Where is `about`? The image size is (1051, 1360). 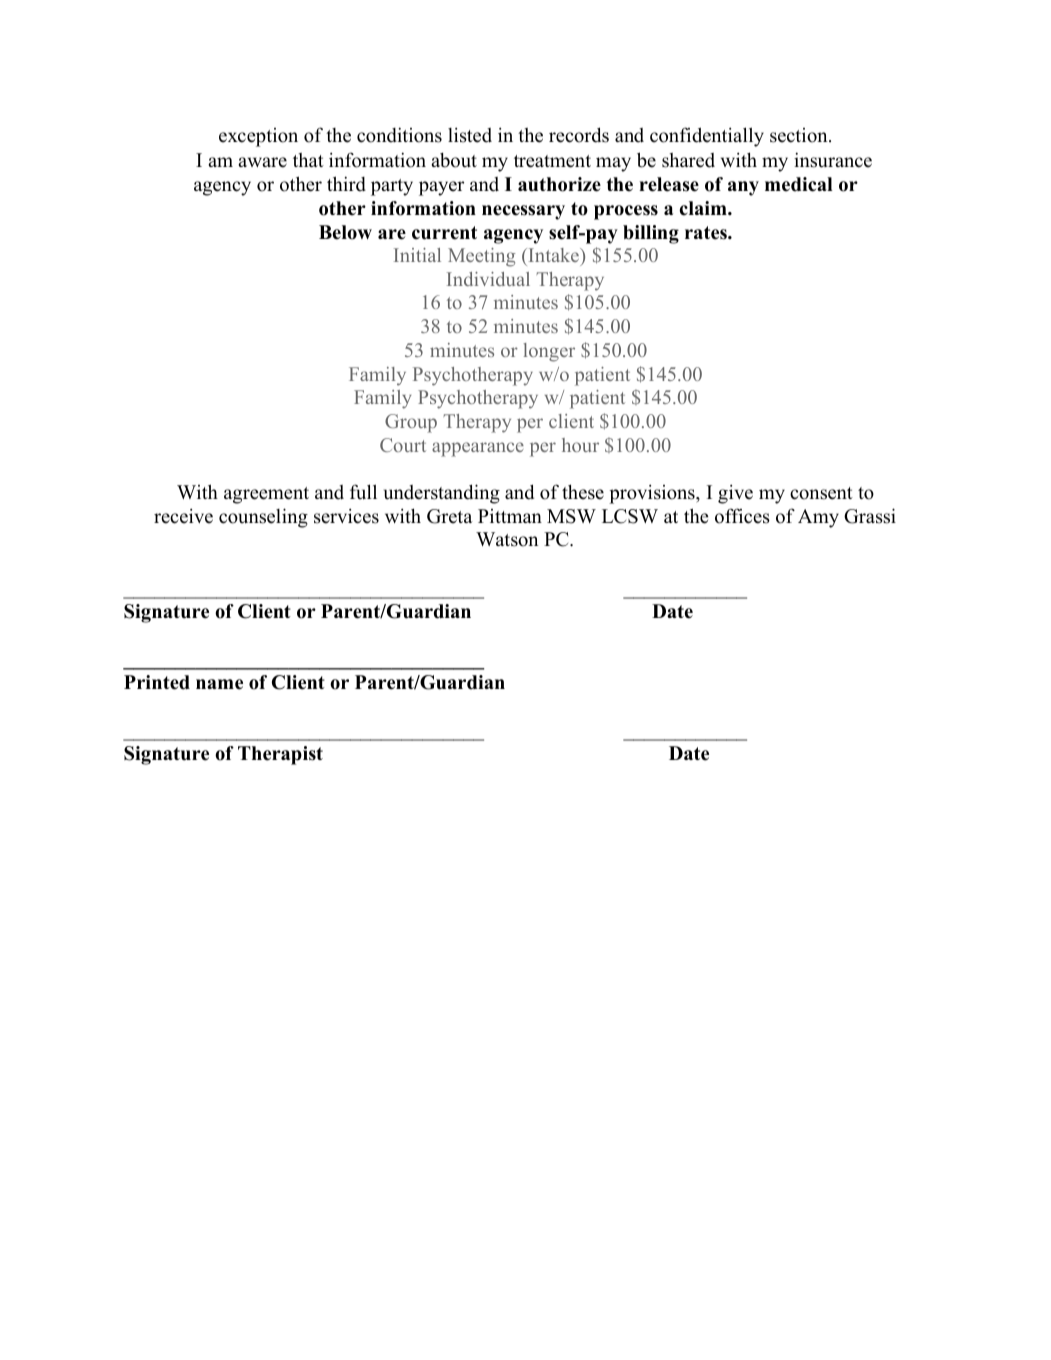
about is located at coordinates (454, 160).
